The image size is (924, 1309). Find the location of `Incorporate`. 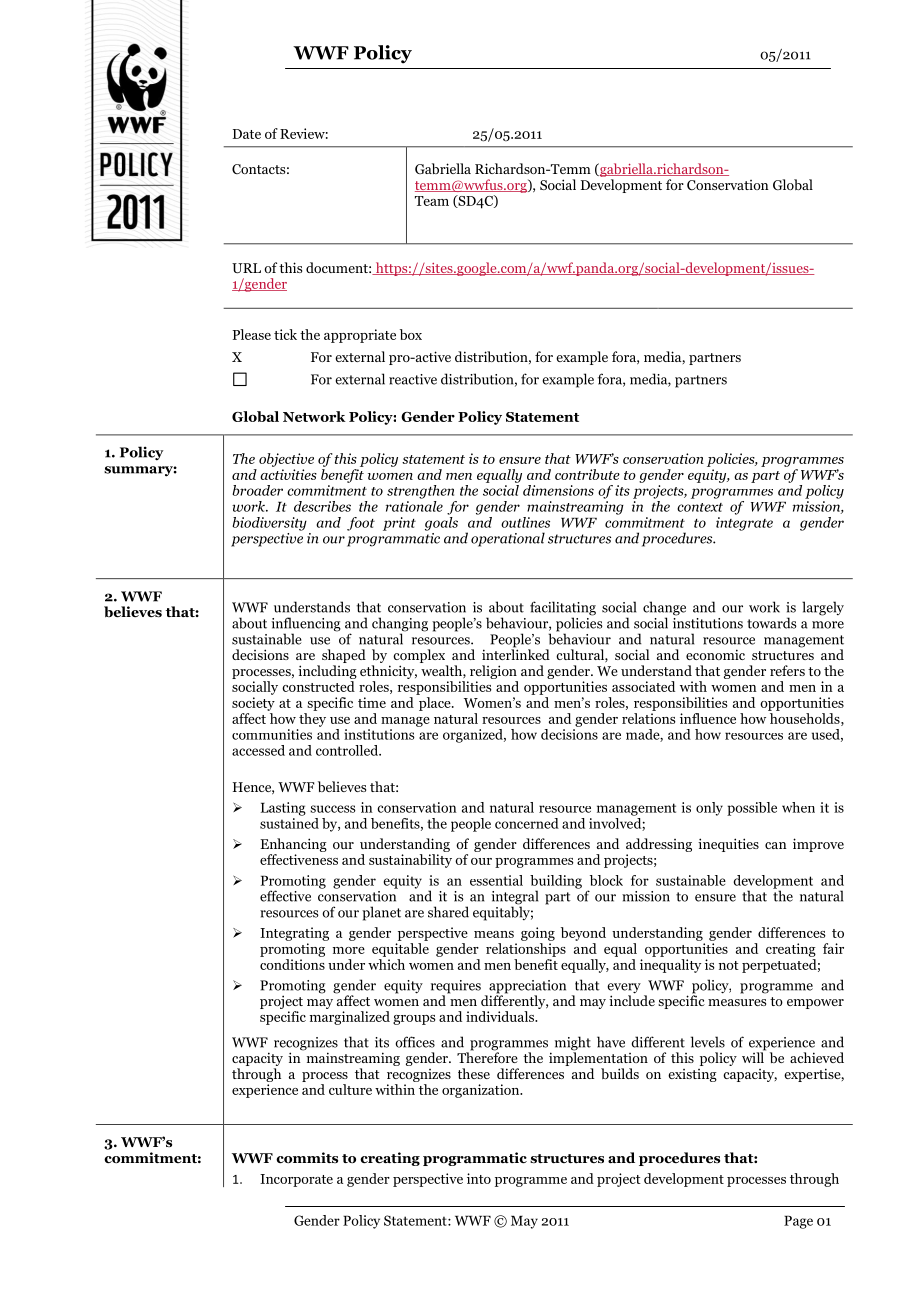

Incorporate is located at coordinates (296, 1180).
